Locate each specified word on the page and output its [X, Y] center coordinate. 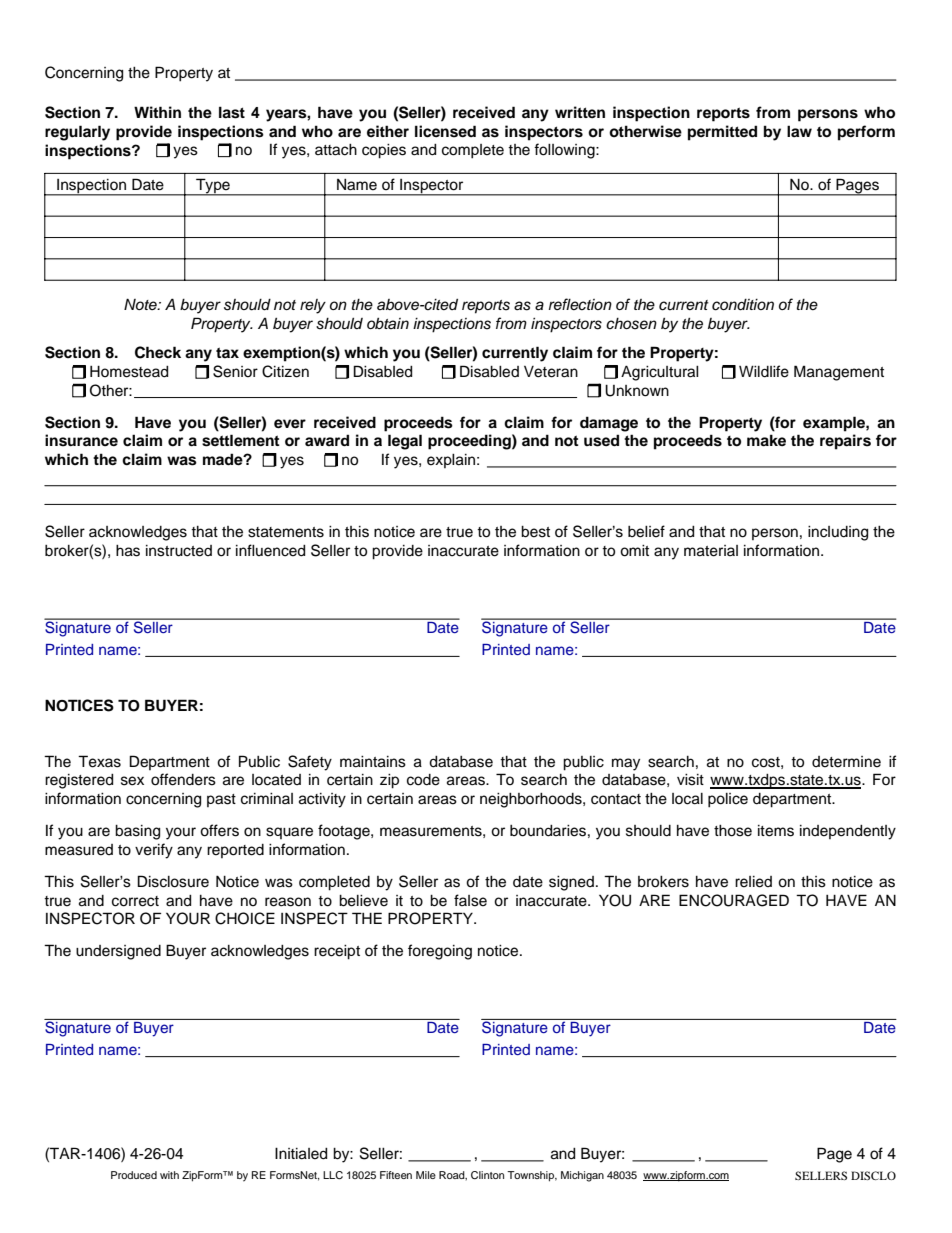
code [423, 780]
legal [405, 442]
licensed [445, 131]
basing [137, 832]
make [766, 440]
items [776, 831]
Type [213, 187]
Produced [134, 1175]
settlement [241, 440]
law [799, 131]
